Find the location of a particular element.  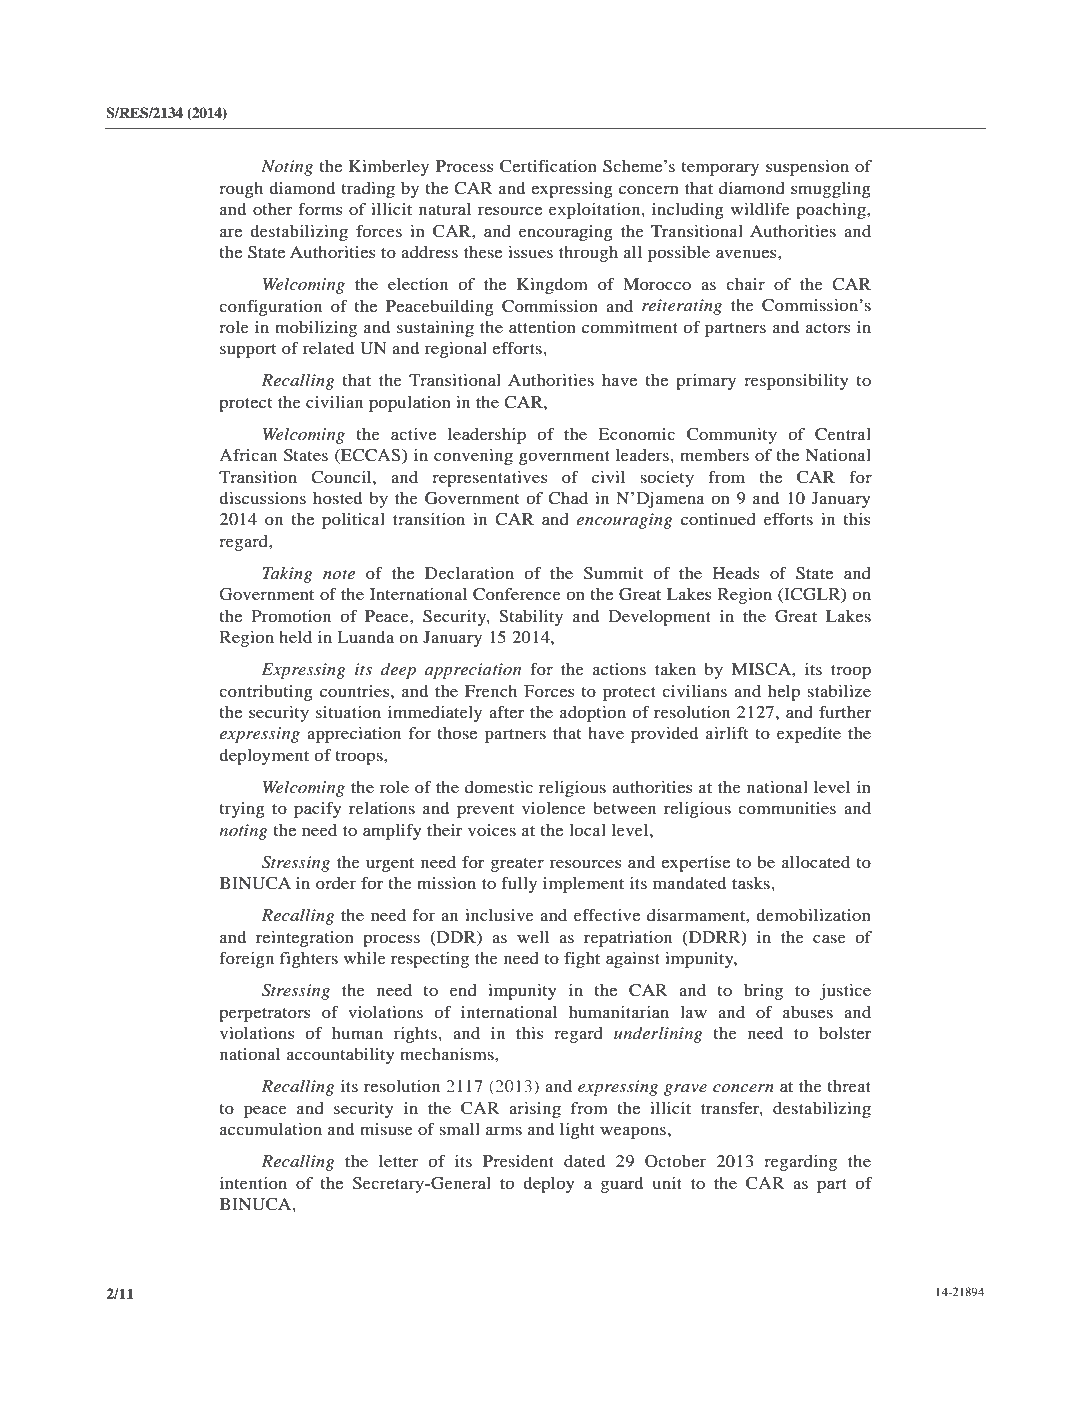

help is located at coordinates (784, 693).
